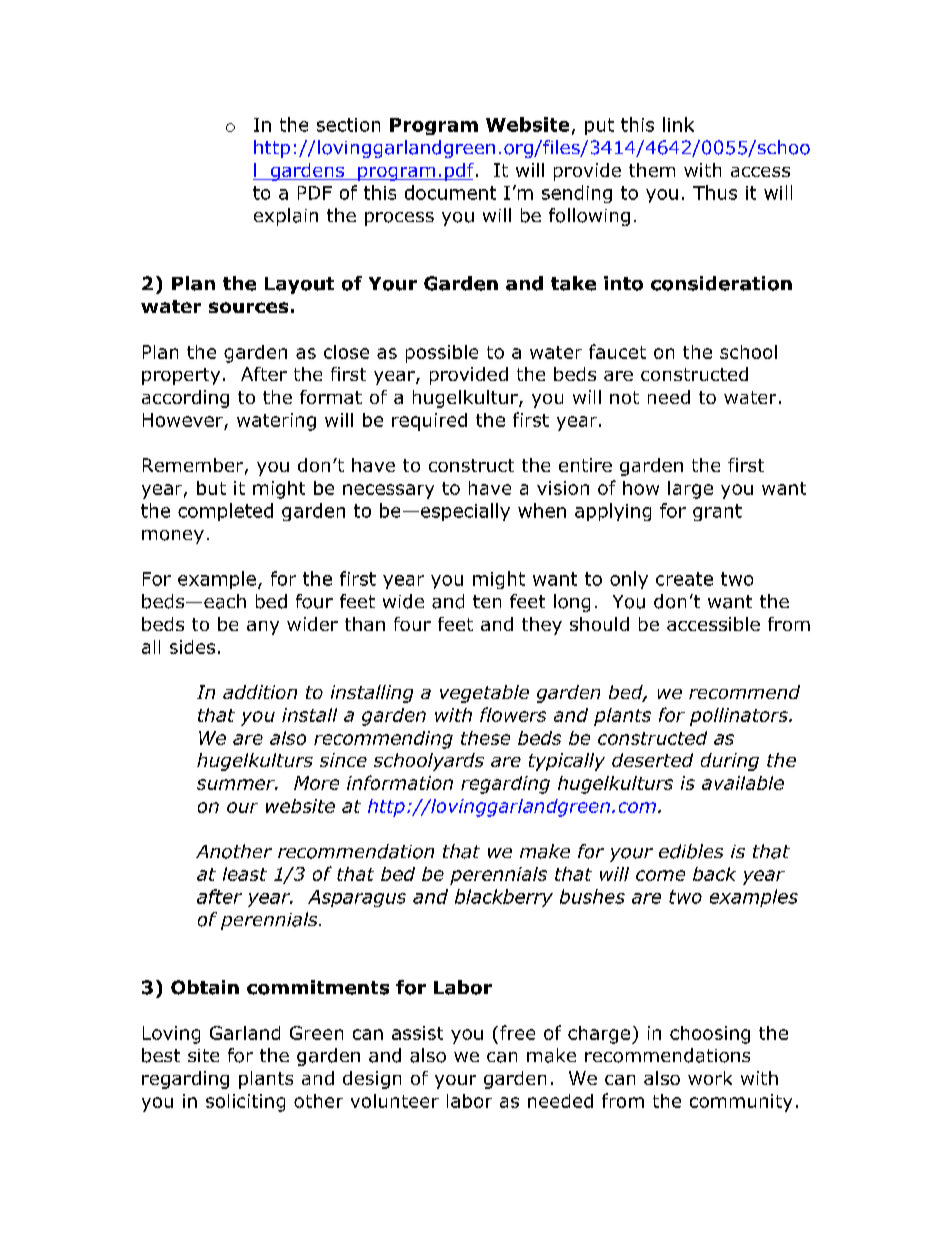 The height and width of the screenshot is (1233, 952). Describe the element at coordinates (286, 217) in the screenshot. I see `explain` at that location.
